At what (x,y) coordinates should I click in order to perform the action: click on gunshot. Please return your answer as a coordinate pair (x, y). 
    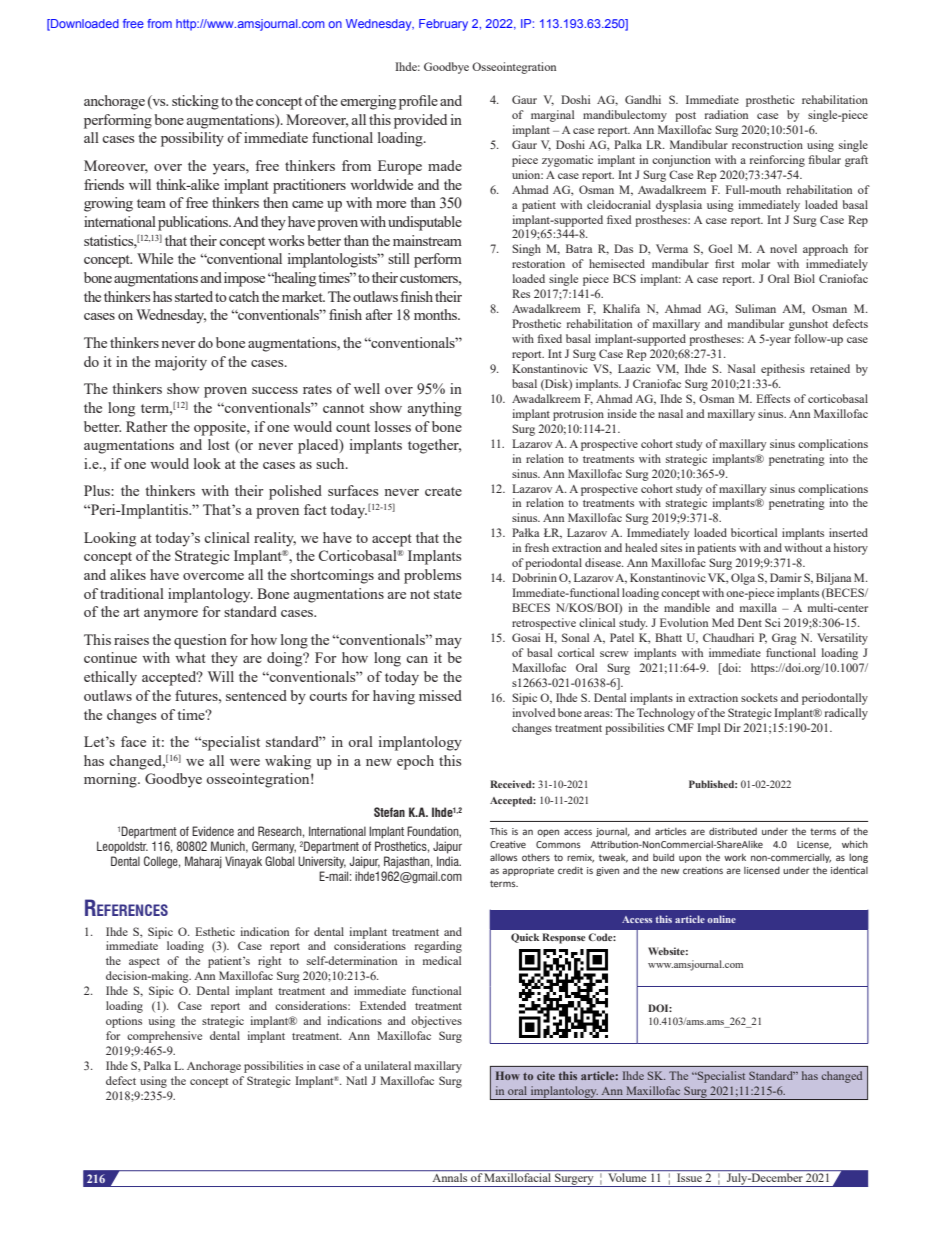
    Looking at the image, I should click on (808, 325).
